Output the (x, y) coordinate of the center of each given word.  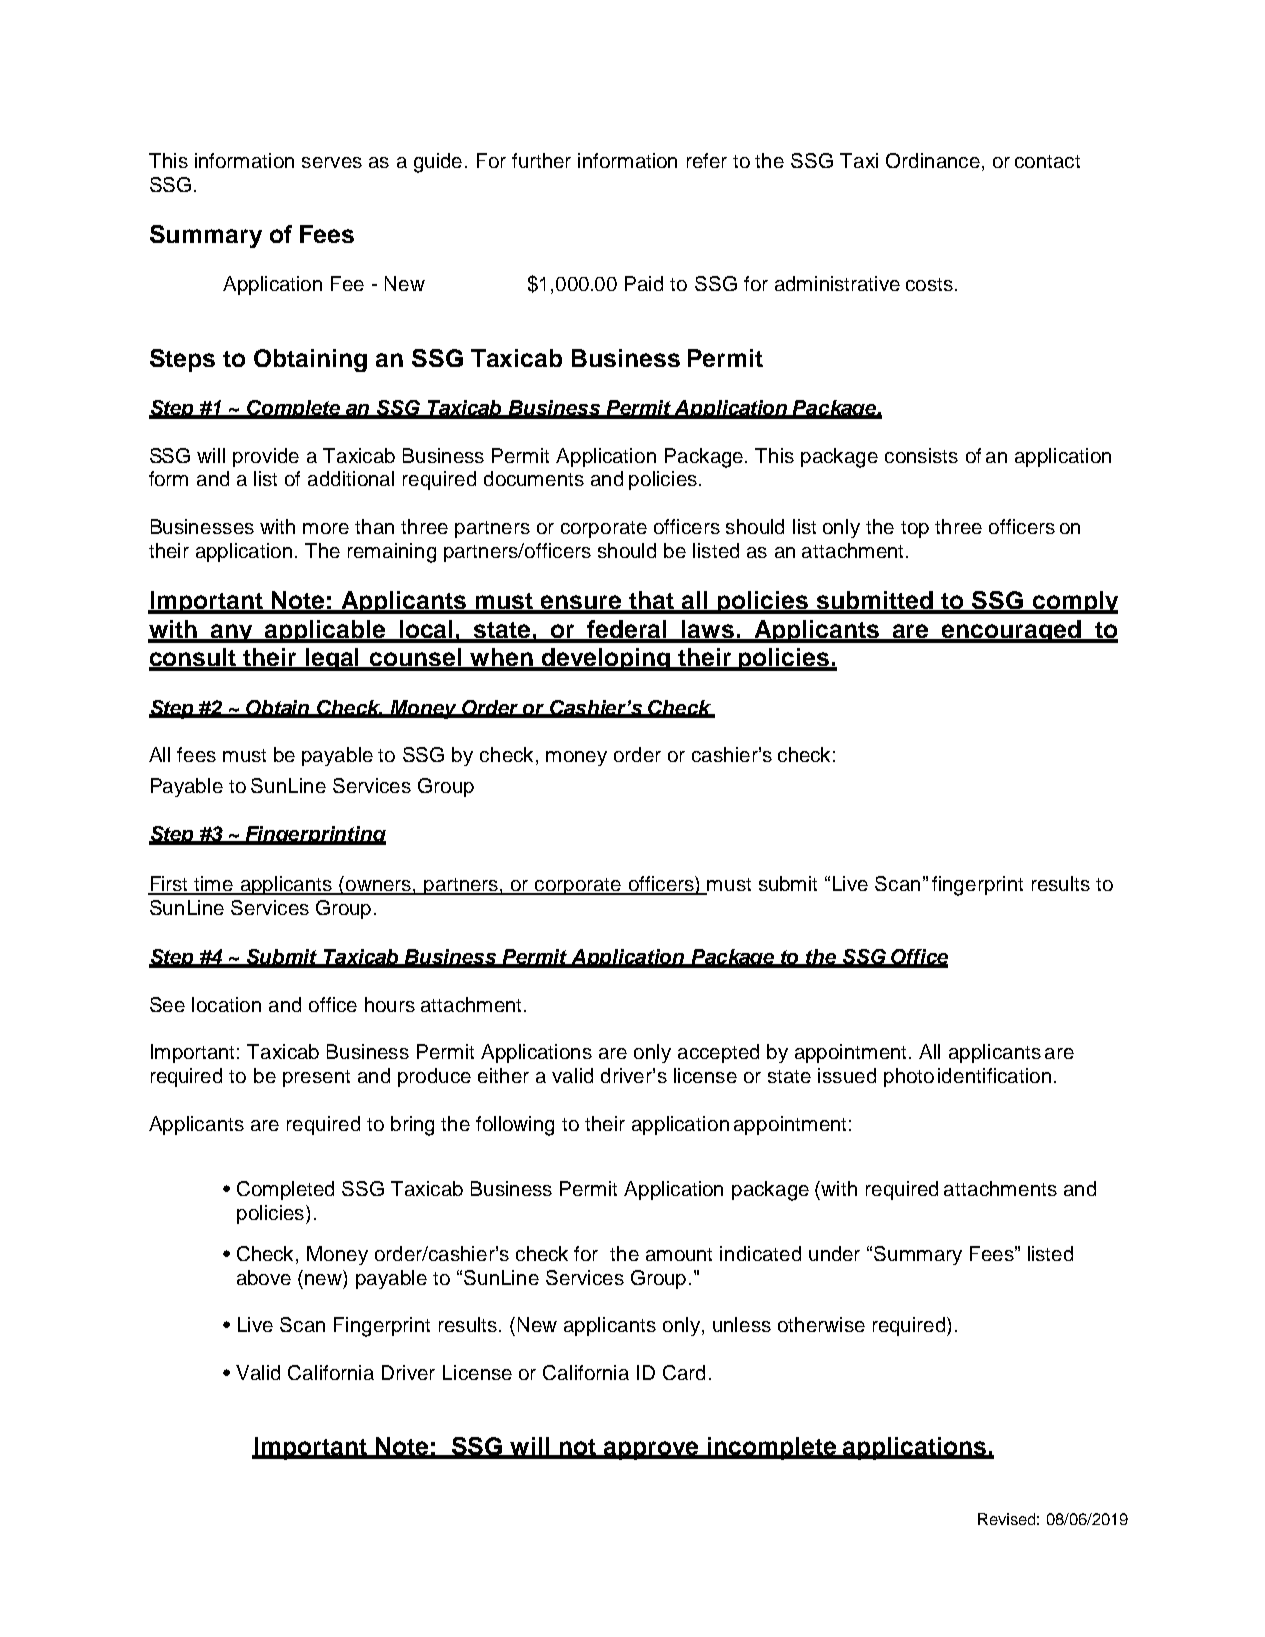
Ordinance (933, 160)
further (541, 160)
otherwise (821, 1324)
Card (684, 1372)
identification (994, 1075)
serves (332, 162)
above (264, 1277)
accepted (718, 1053)
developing (606, 659)
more (326, 528)
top (915, 529)
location (226, 1004)
